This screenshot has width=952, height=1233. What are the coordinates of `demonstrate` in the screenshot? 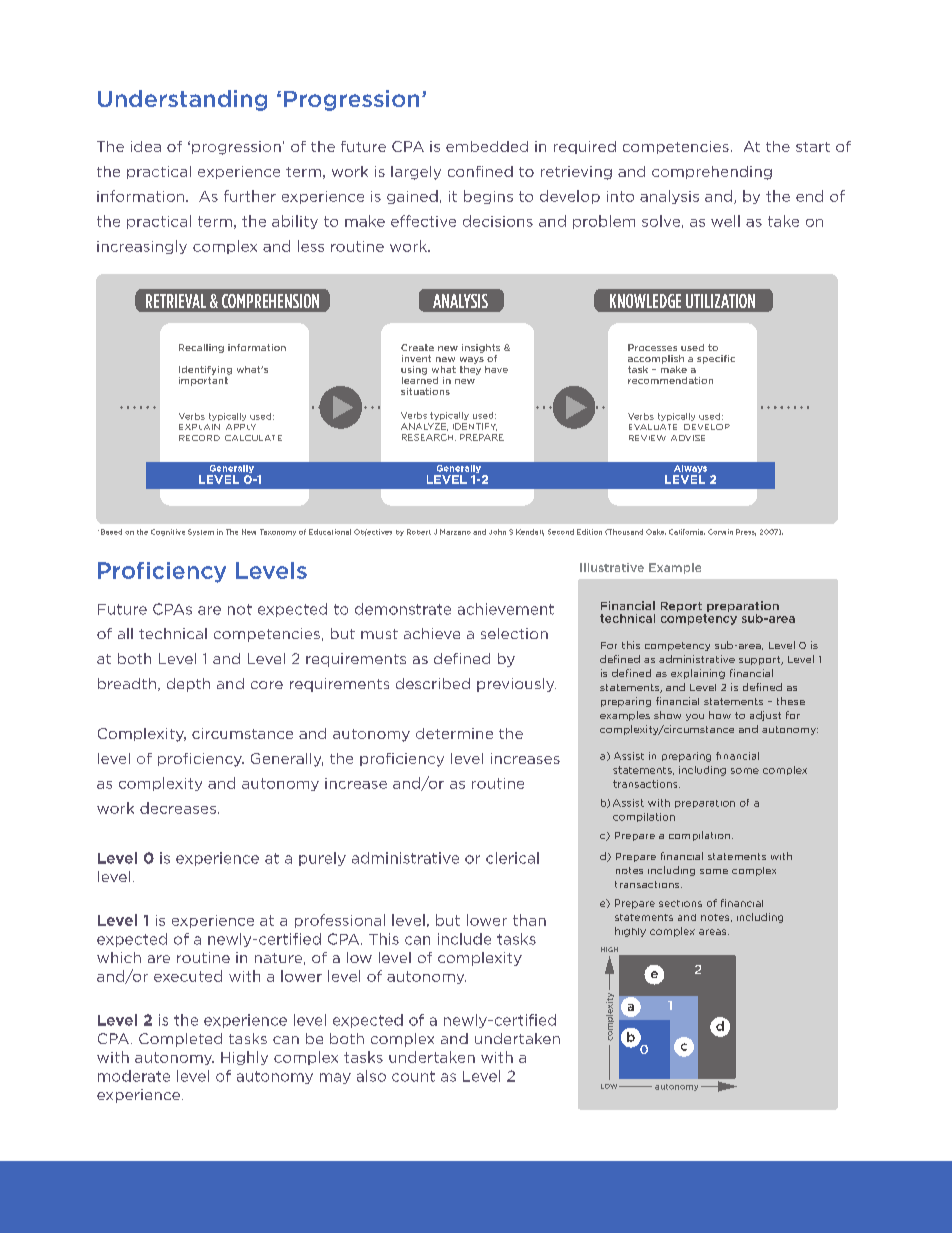 It's located at (403, 609).
